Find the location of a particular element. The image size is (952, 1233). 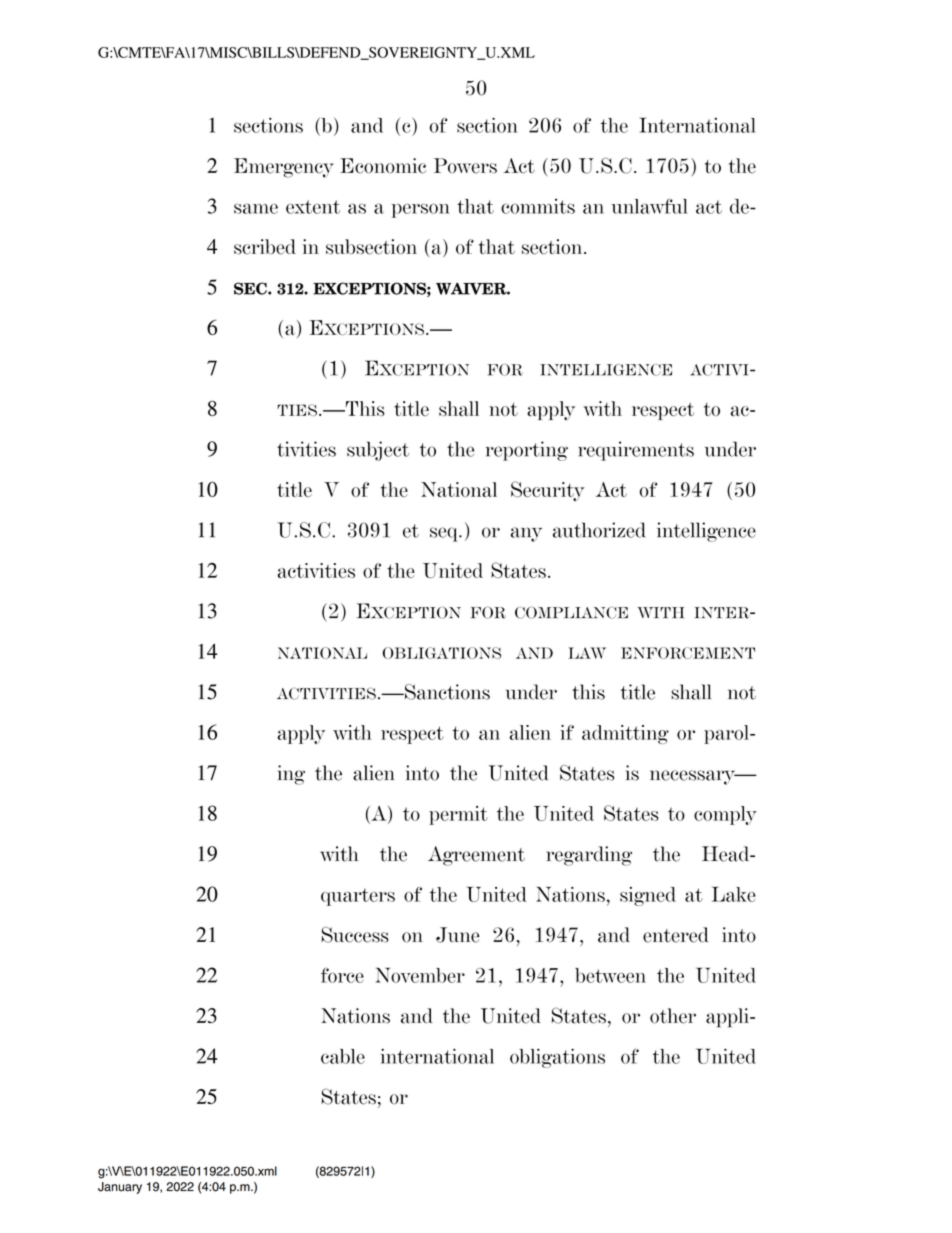

Success is located at coordinates (355, 935).
